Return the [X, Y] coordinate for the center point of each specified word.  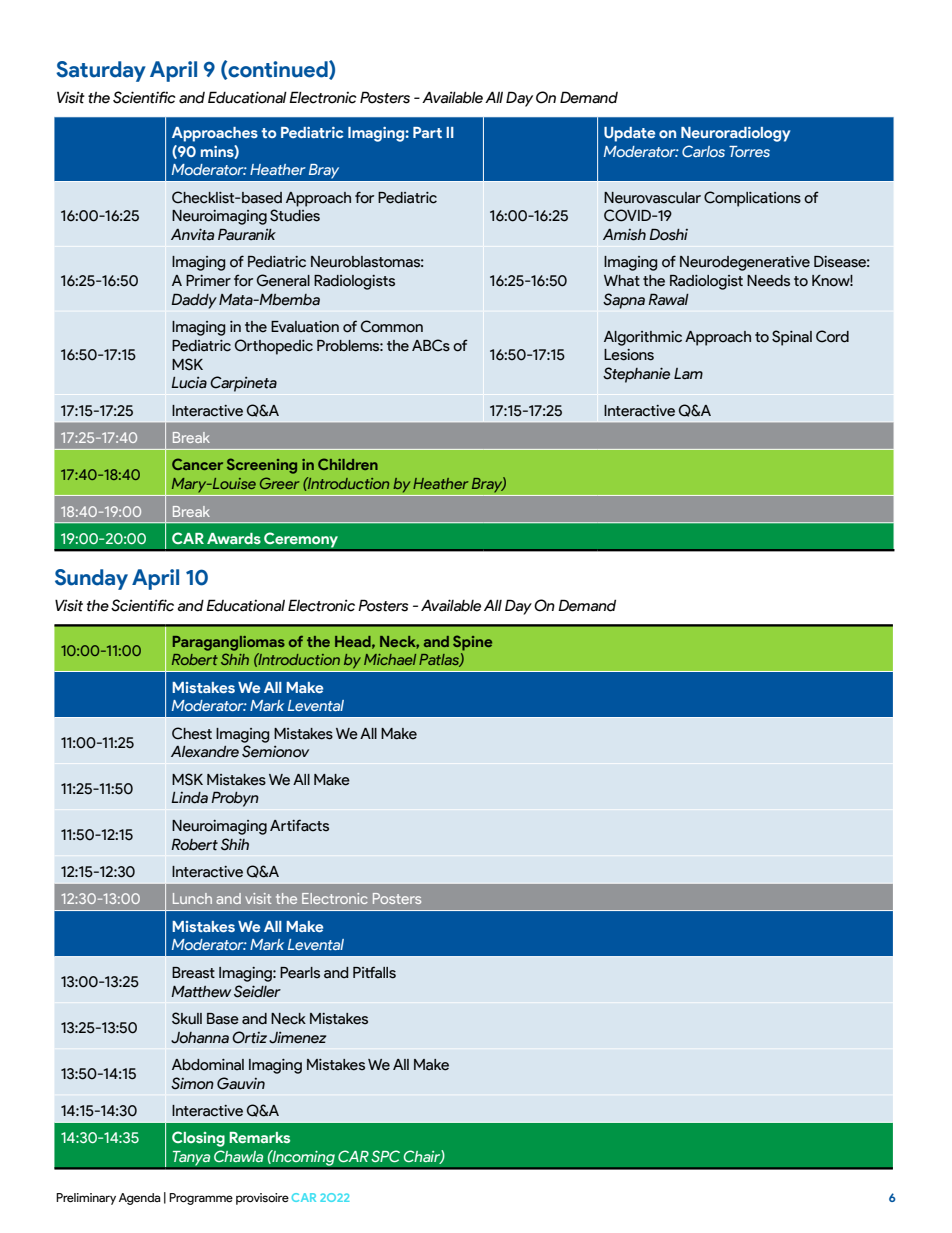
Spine [472, 643]
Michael [390, 659]
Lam [688, 374]
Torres [749, 151]
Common [392, 326]
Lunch [192, 898]
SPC [385, 1156]
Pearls [300, 973]
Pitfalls [374, 972]
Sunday [91, 579]
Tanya [192, 1159]
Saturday [101, 71]
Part [427, 132]
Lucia [189, 382]
